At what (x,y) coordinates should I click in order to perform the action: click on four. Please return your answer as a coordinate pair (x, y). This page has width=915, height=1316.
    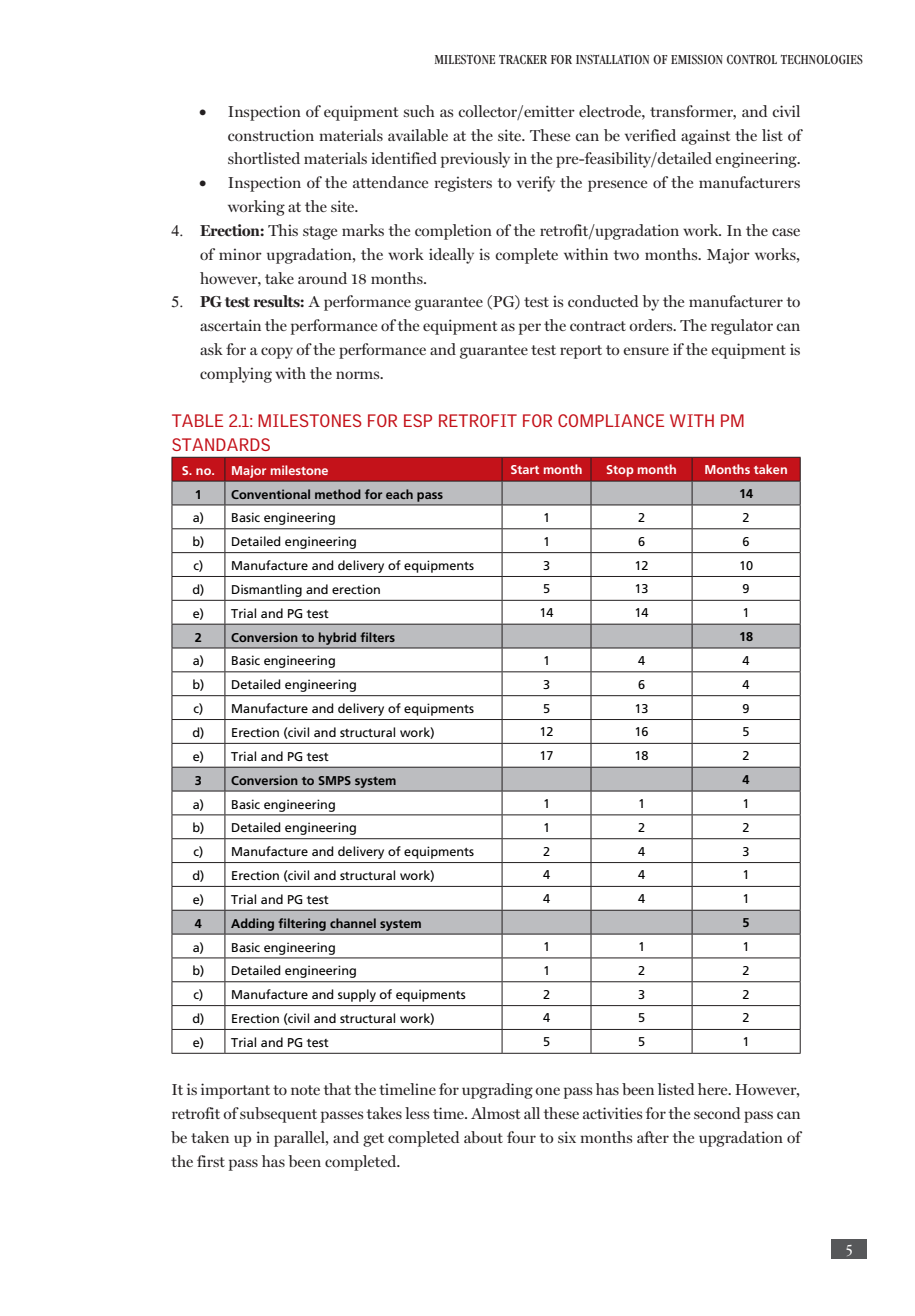
    Looking at the image, I should click on (521, 1137).
